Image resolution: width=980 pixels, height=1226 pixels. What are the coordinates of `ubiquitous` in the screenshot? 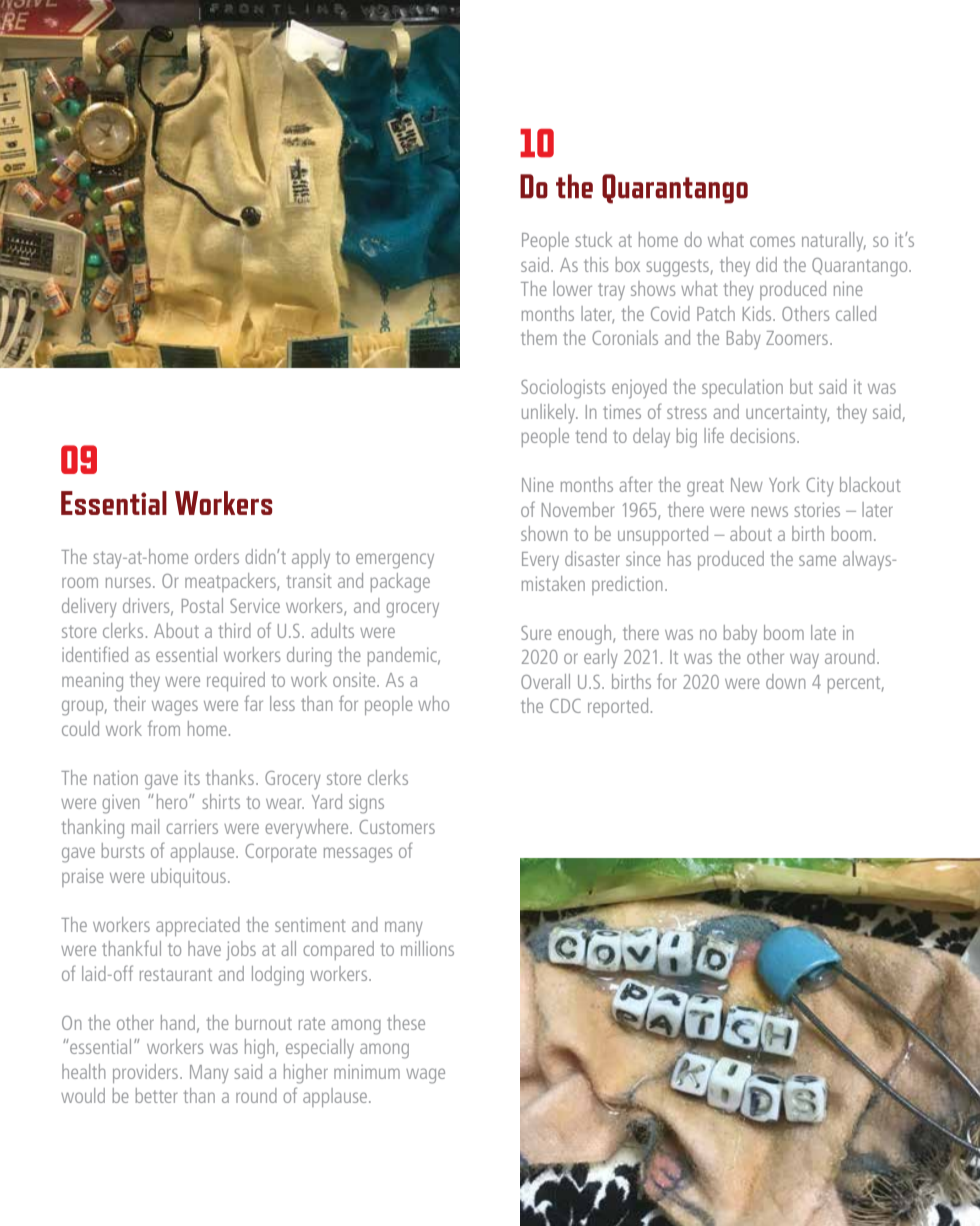 It's located at (188, 877).
